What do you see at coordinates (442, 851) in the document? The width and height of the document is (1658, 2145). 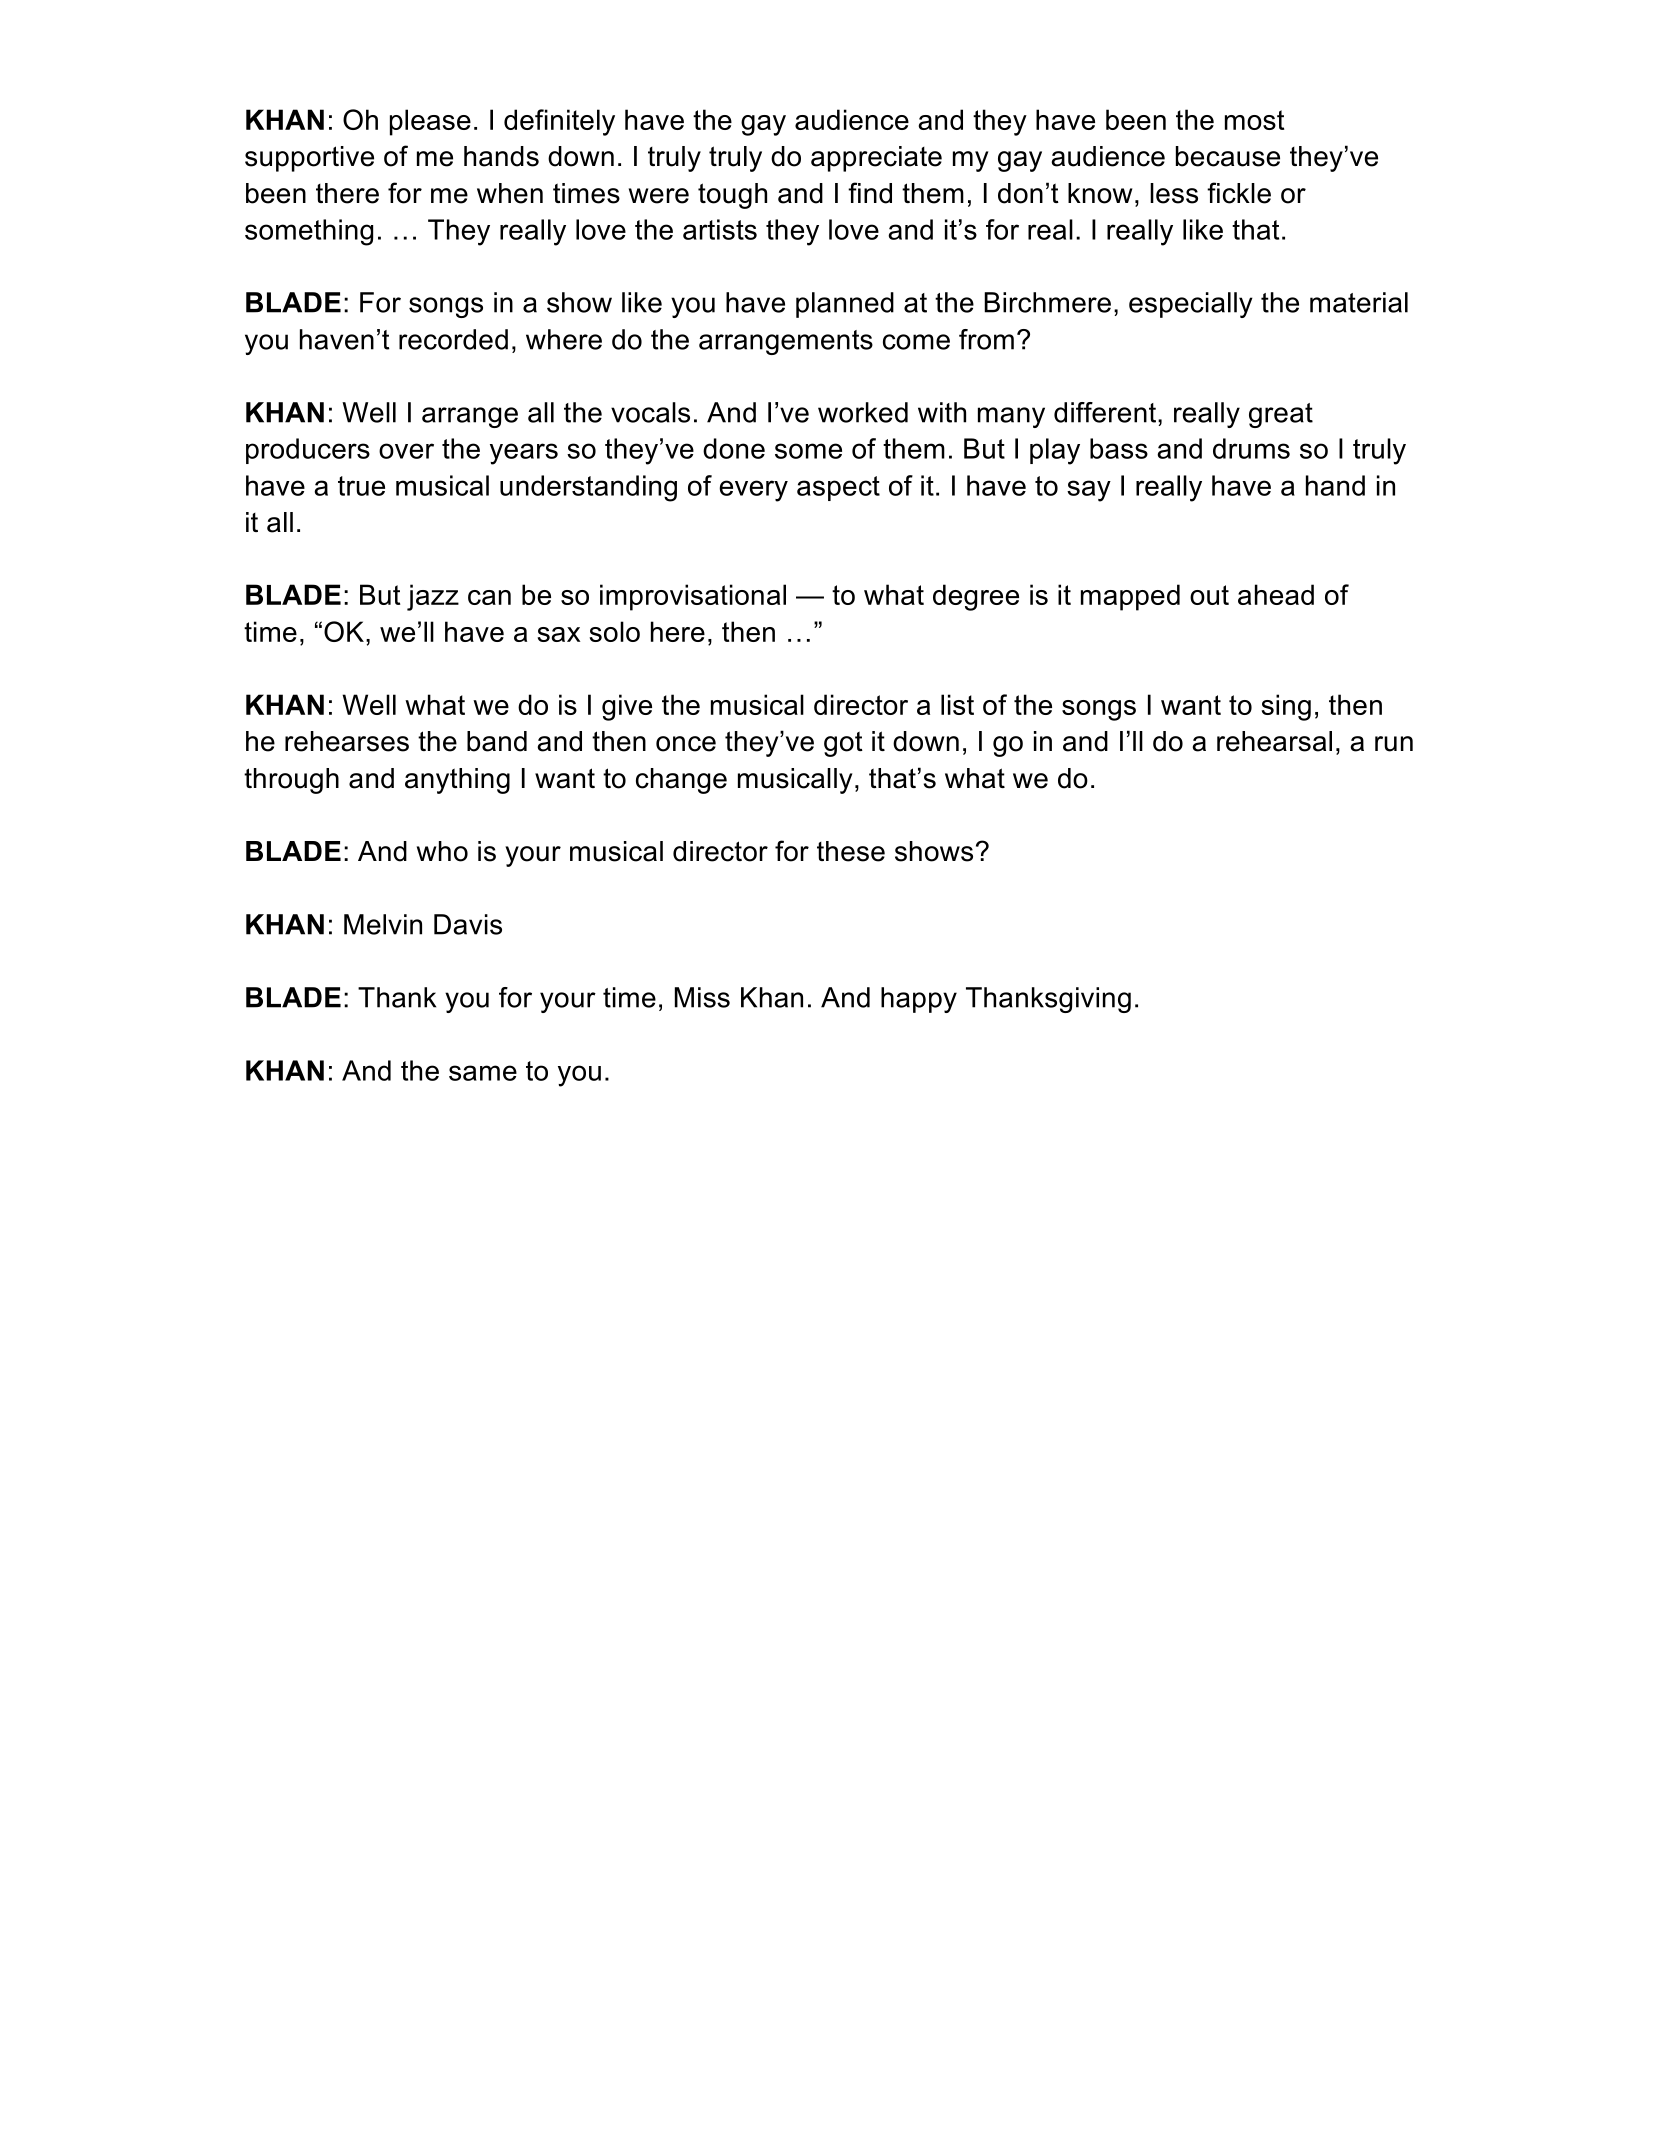 I see `who` at bounding box center [442, 851].
